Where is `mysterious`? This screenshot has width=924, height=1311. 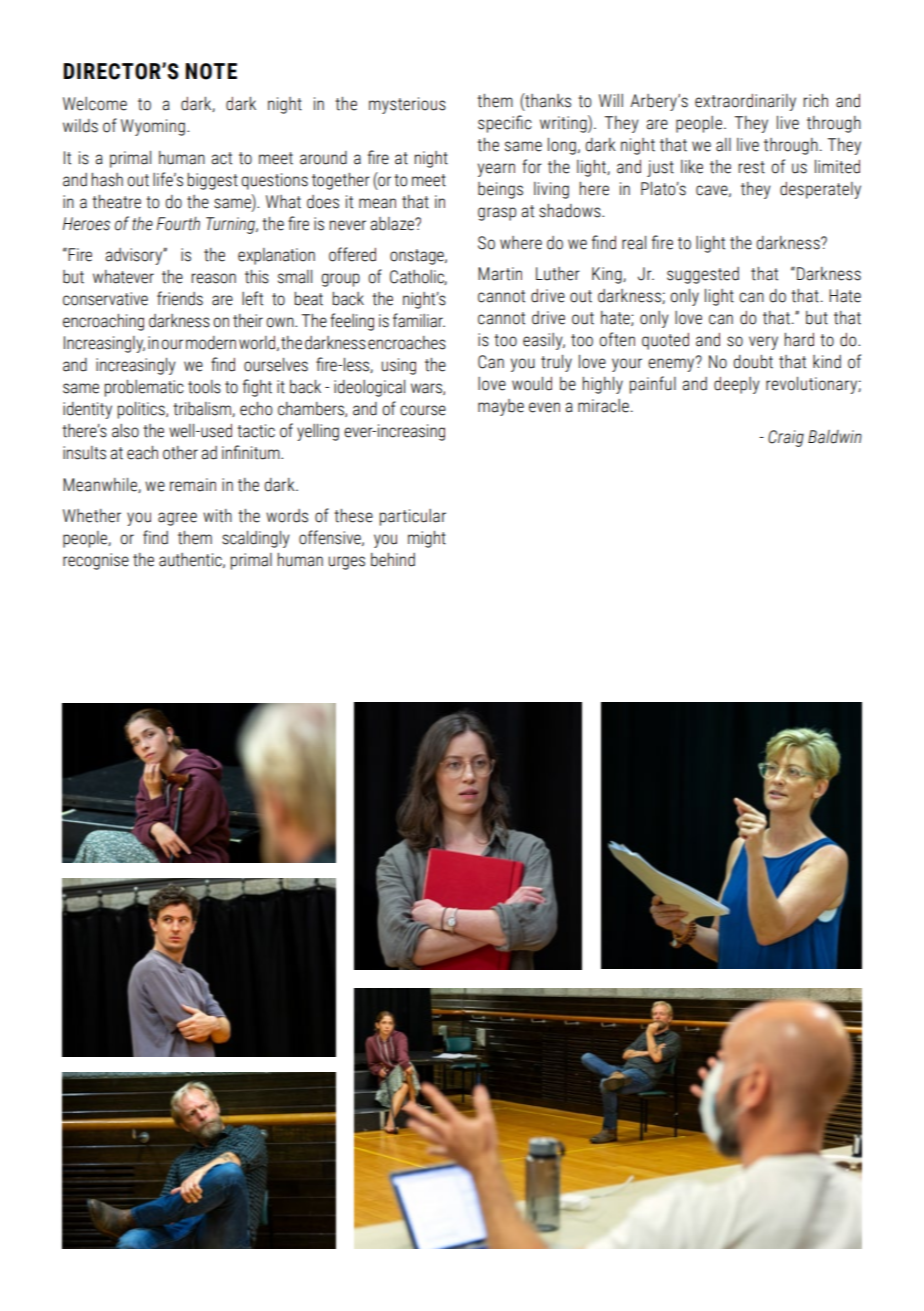
mysterious is located at coordinates (407, 105).
